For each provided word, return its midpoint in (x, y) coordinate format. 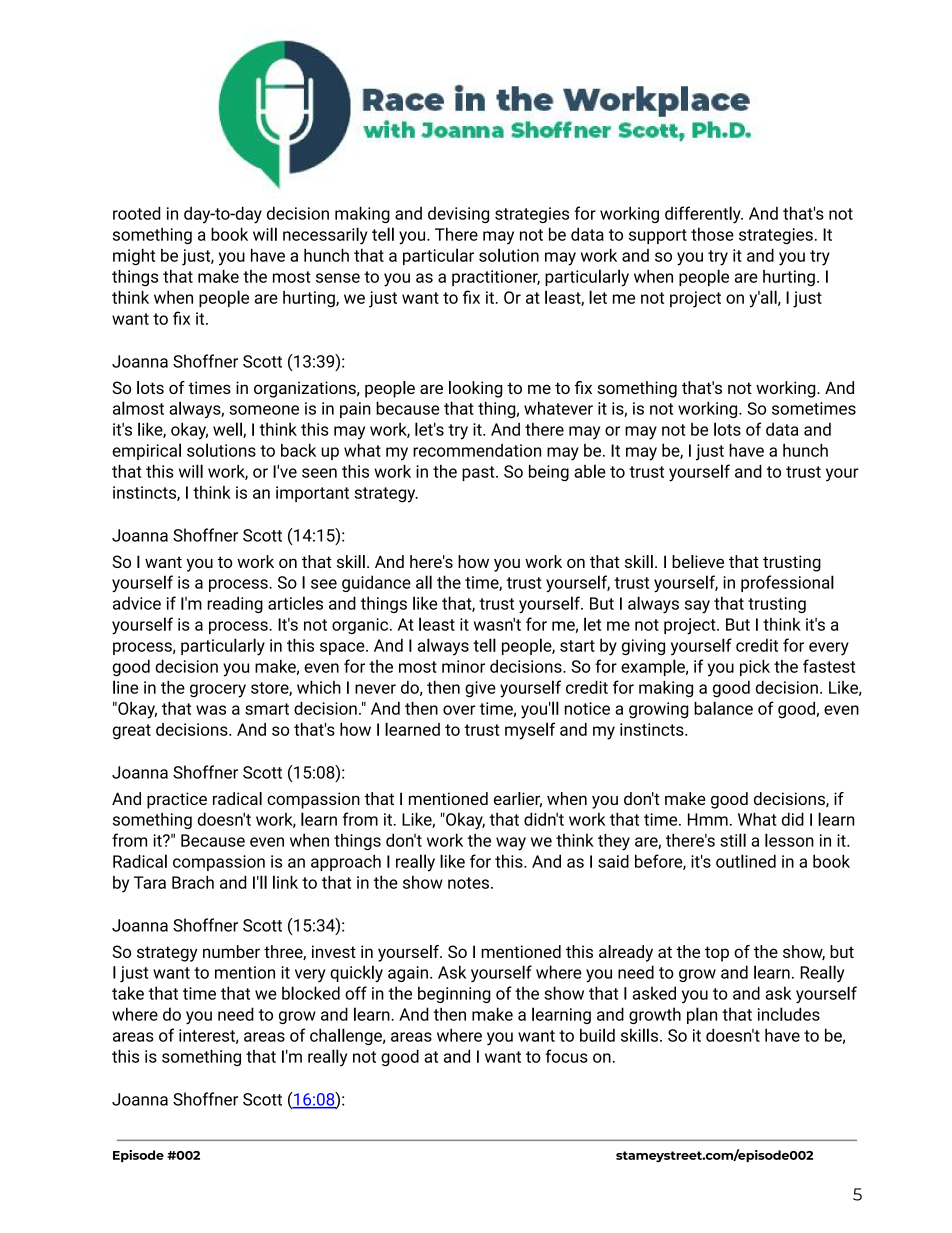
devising (458, 214)
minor (463, 666)
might (134, 256)
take (128, 993)
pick (755, 667)
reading (235, 604)
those (712, 234)
